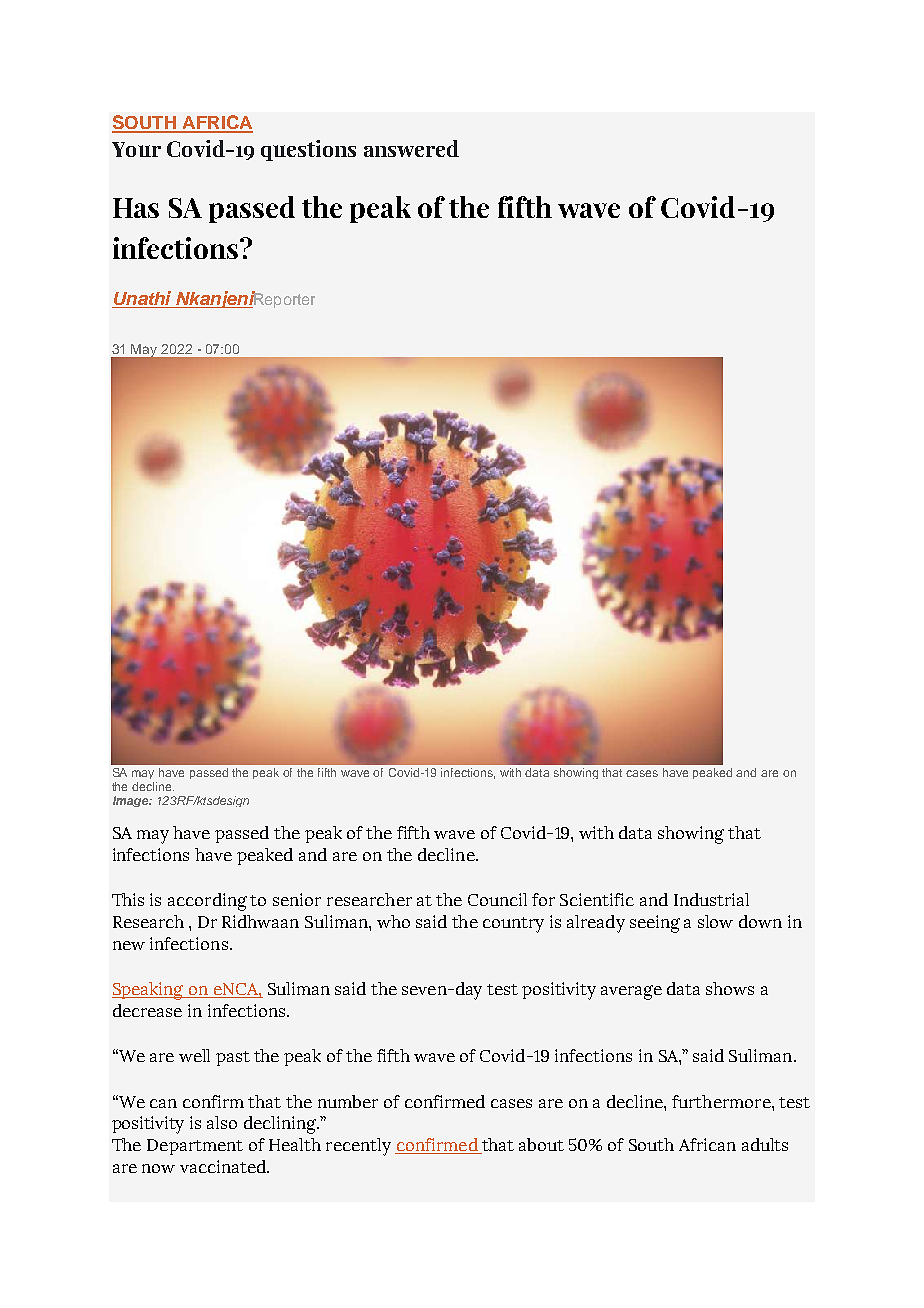 This image has height=1308, width=924. What do you see at coordinates (207, 902) in the image?
I see `according` at bounding box center [207, 902].
